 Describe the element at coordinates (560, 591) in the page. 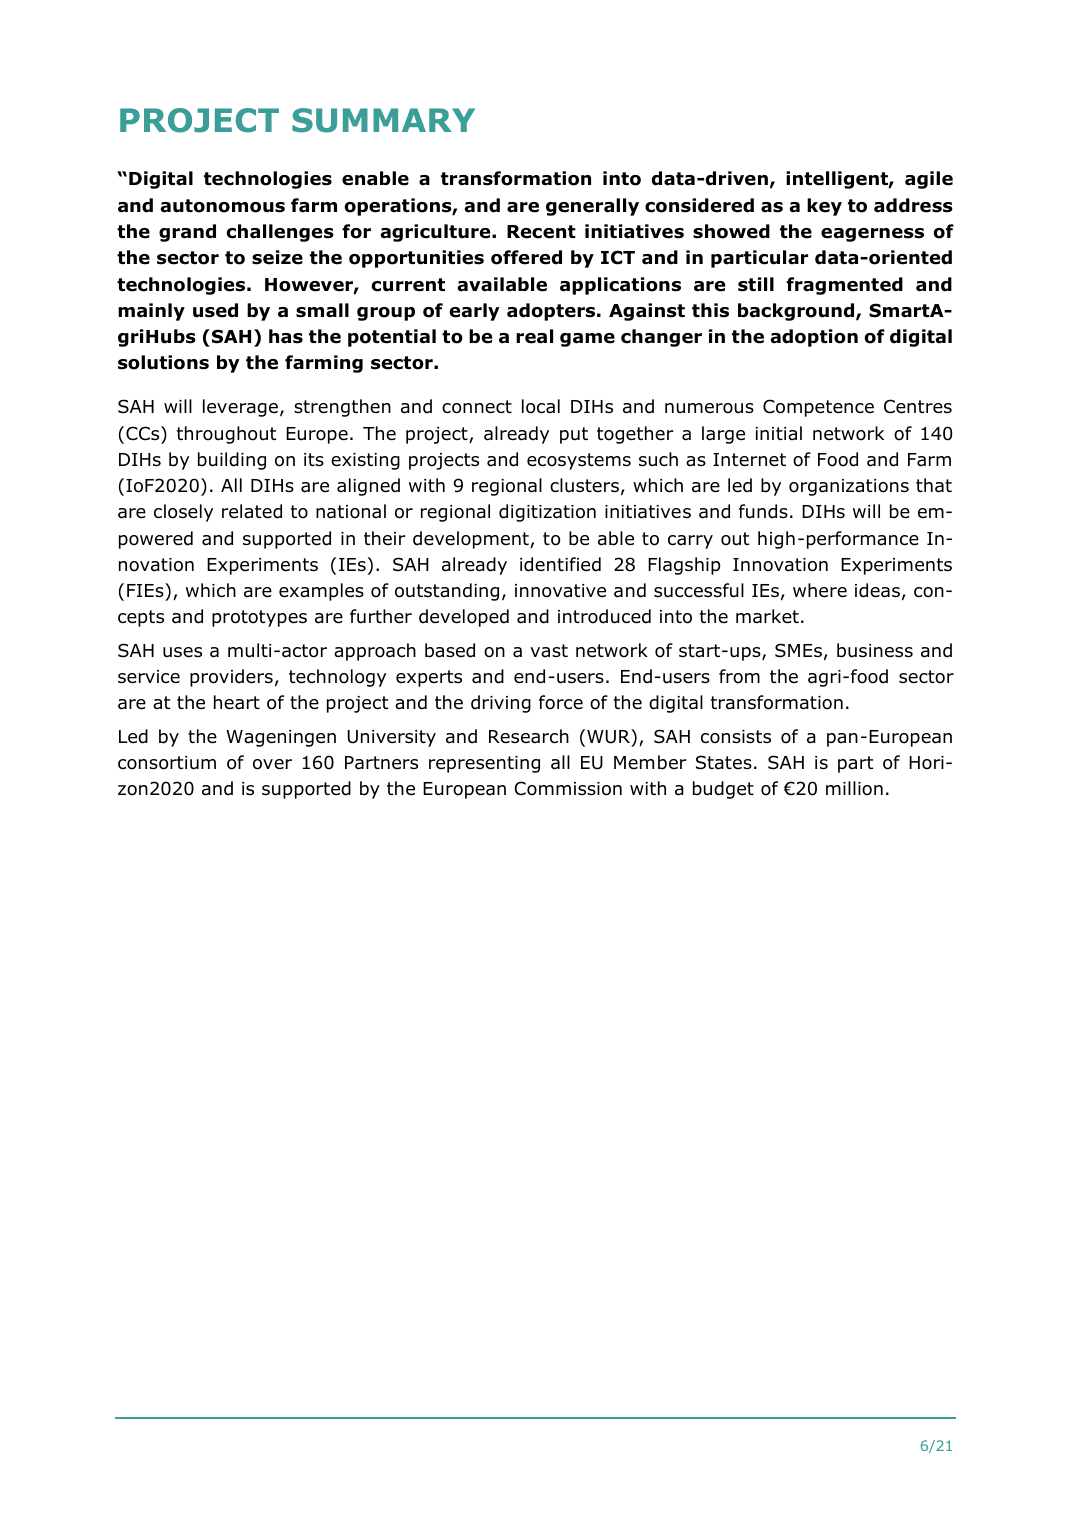

I see `innovative` at that location.
